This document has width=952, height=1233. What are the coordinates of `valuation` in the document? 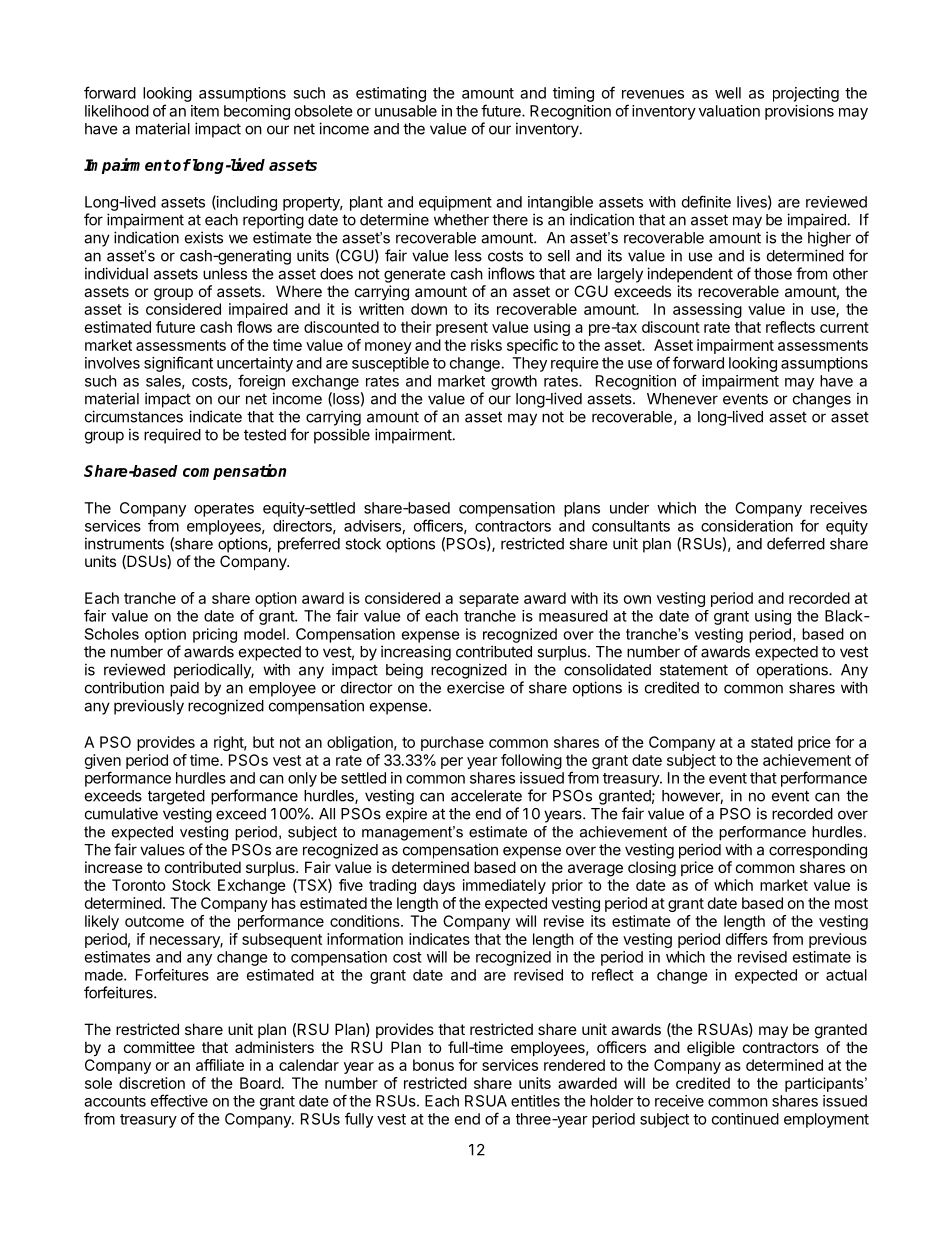 It's located at (729, 111).
